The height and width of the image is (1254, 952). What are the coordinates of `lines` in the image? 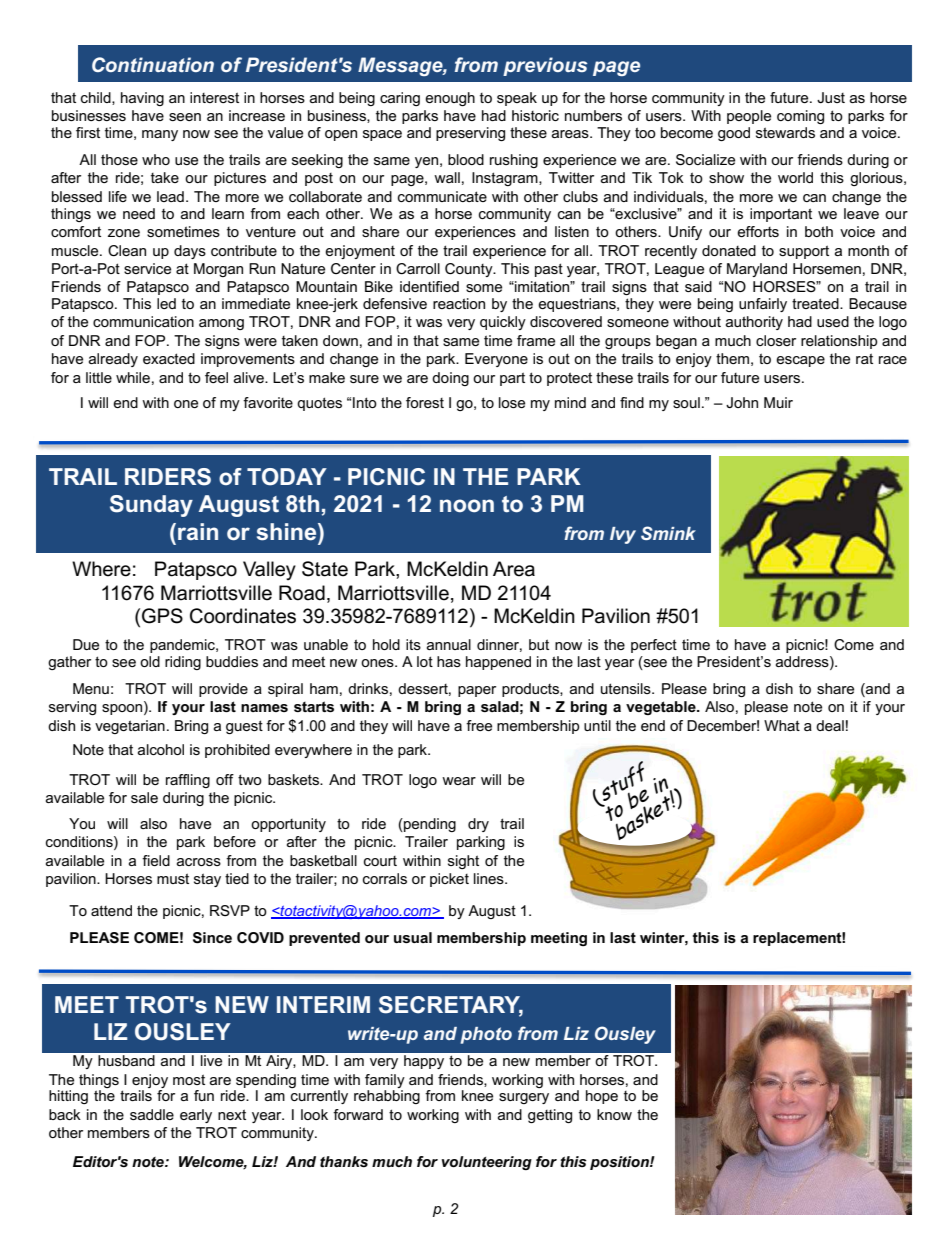 It's located at (490, 878).
